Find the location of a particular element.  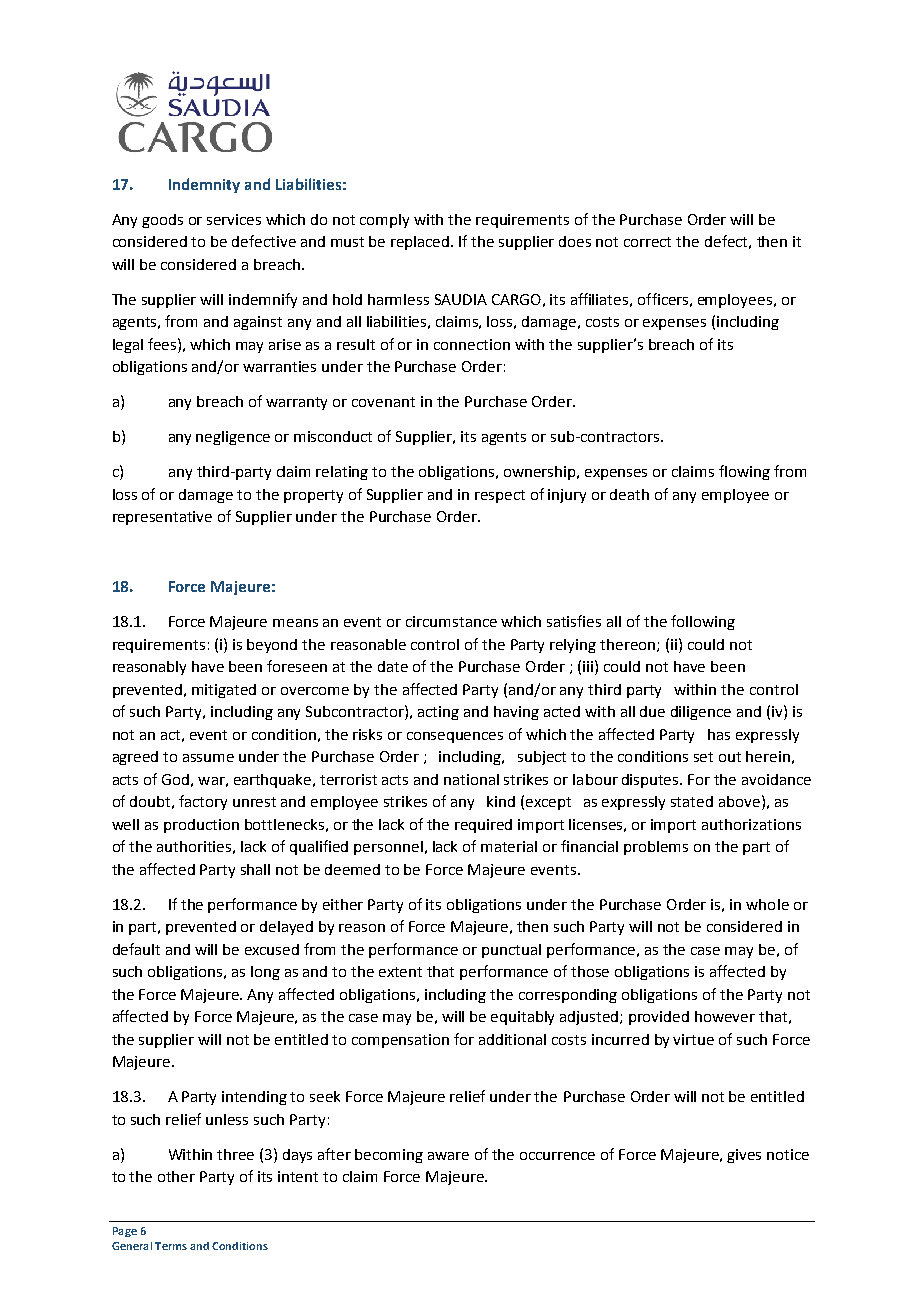

services is located at coordinates (234, 219).
